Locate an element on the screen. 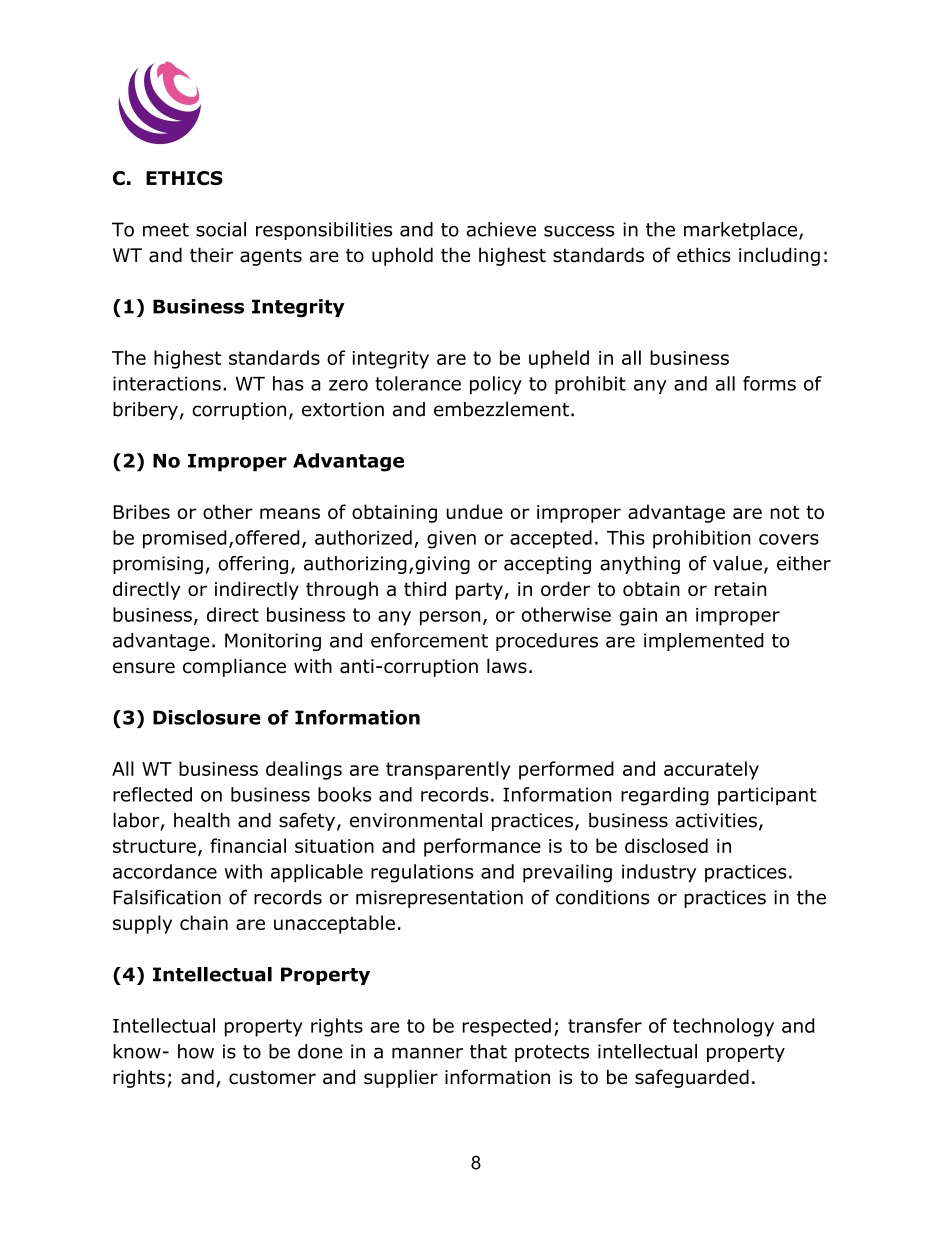 The height and width of the screenshot is (1233, 952). health is located at coordinates (202, 820).
